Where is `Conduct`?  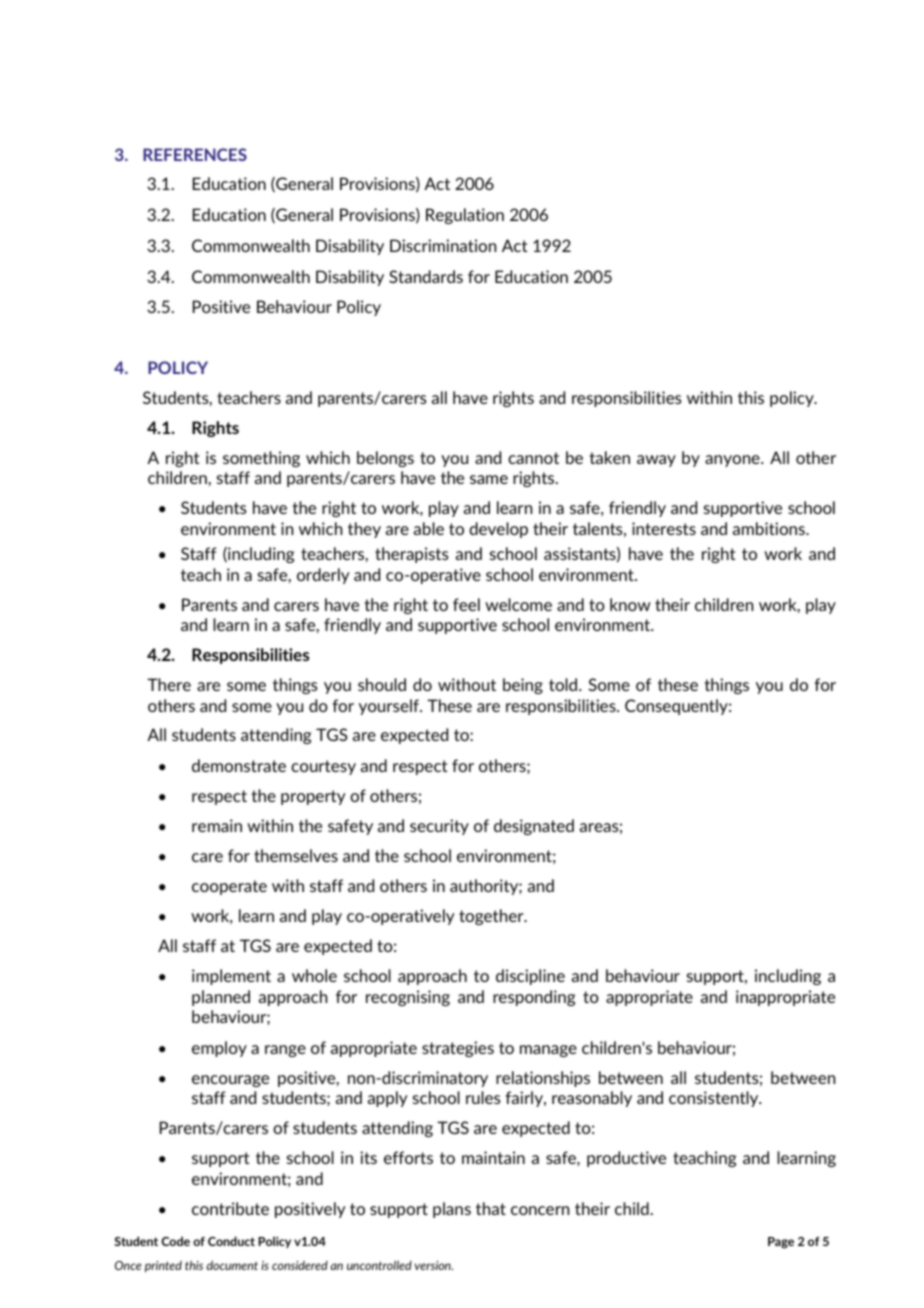 Conduct is located at coordinates (231, 1241).
